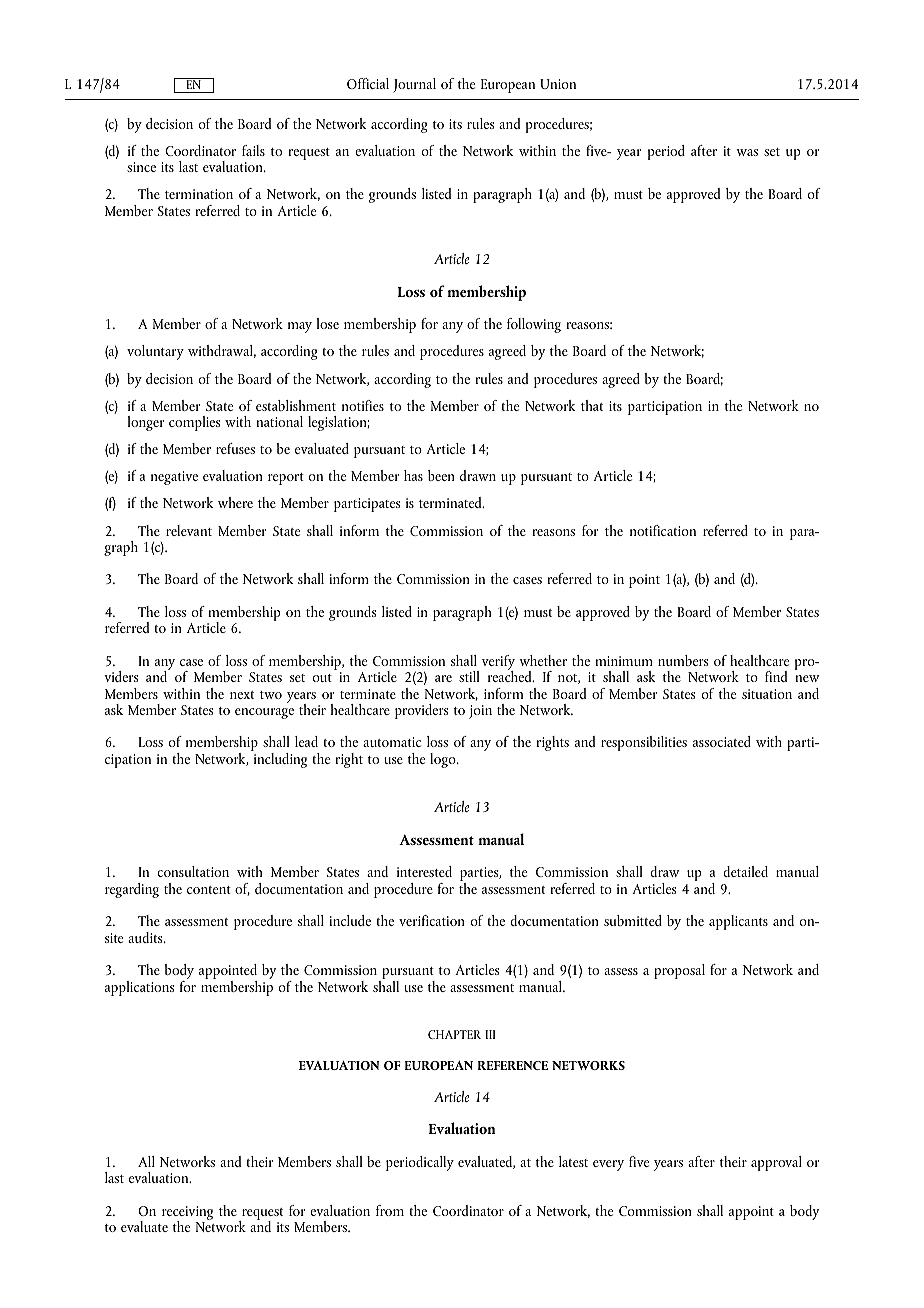 The image size is (924, 1308). I want to click on been, so click(441, 475).
